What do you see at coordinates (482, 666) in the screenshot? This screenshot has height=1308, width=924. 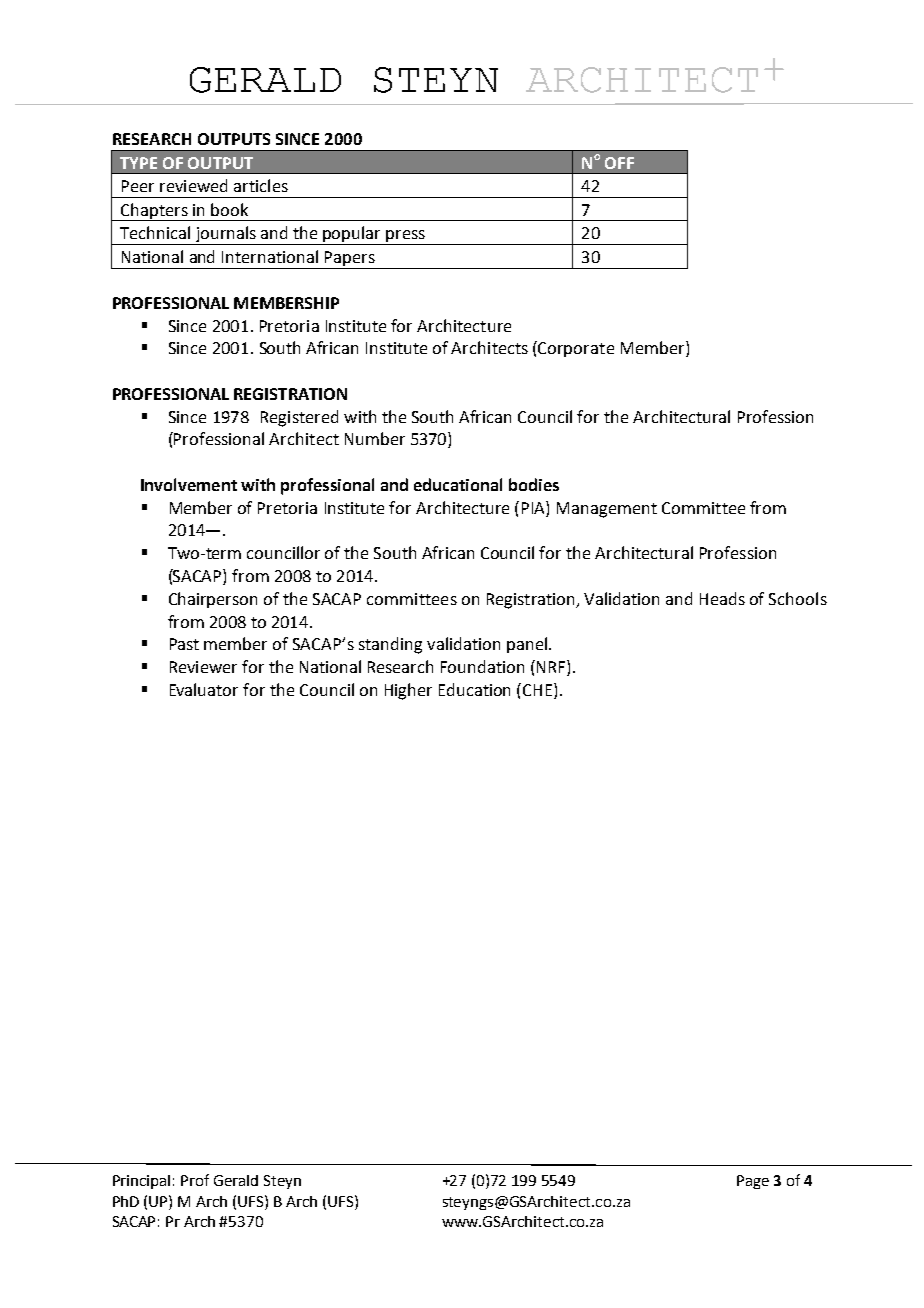 I see `Foundation` at bounding box center [482, 666].
